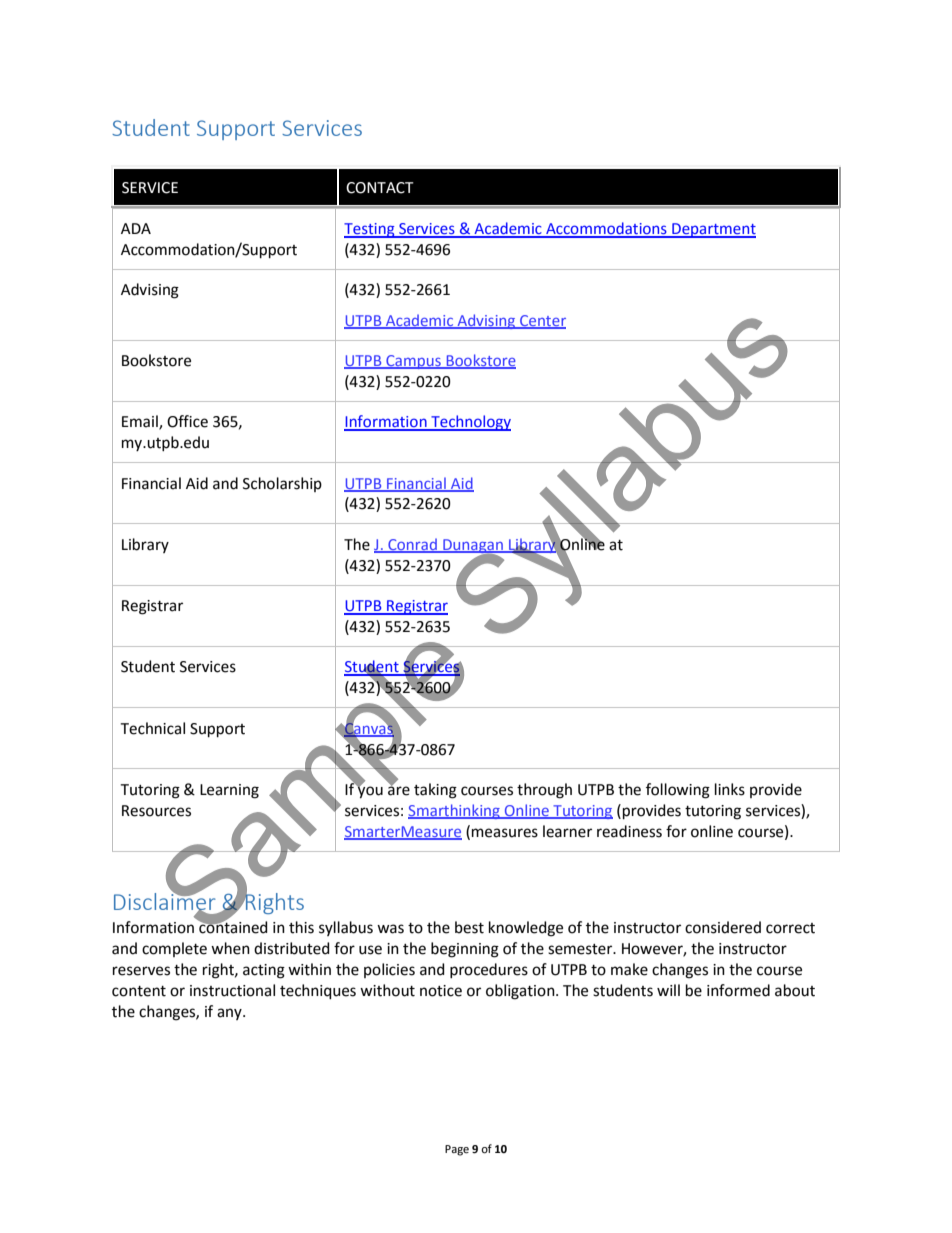  Describe the element at coordinates (136, 228) in the image. I see `ADA` at that location.
